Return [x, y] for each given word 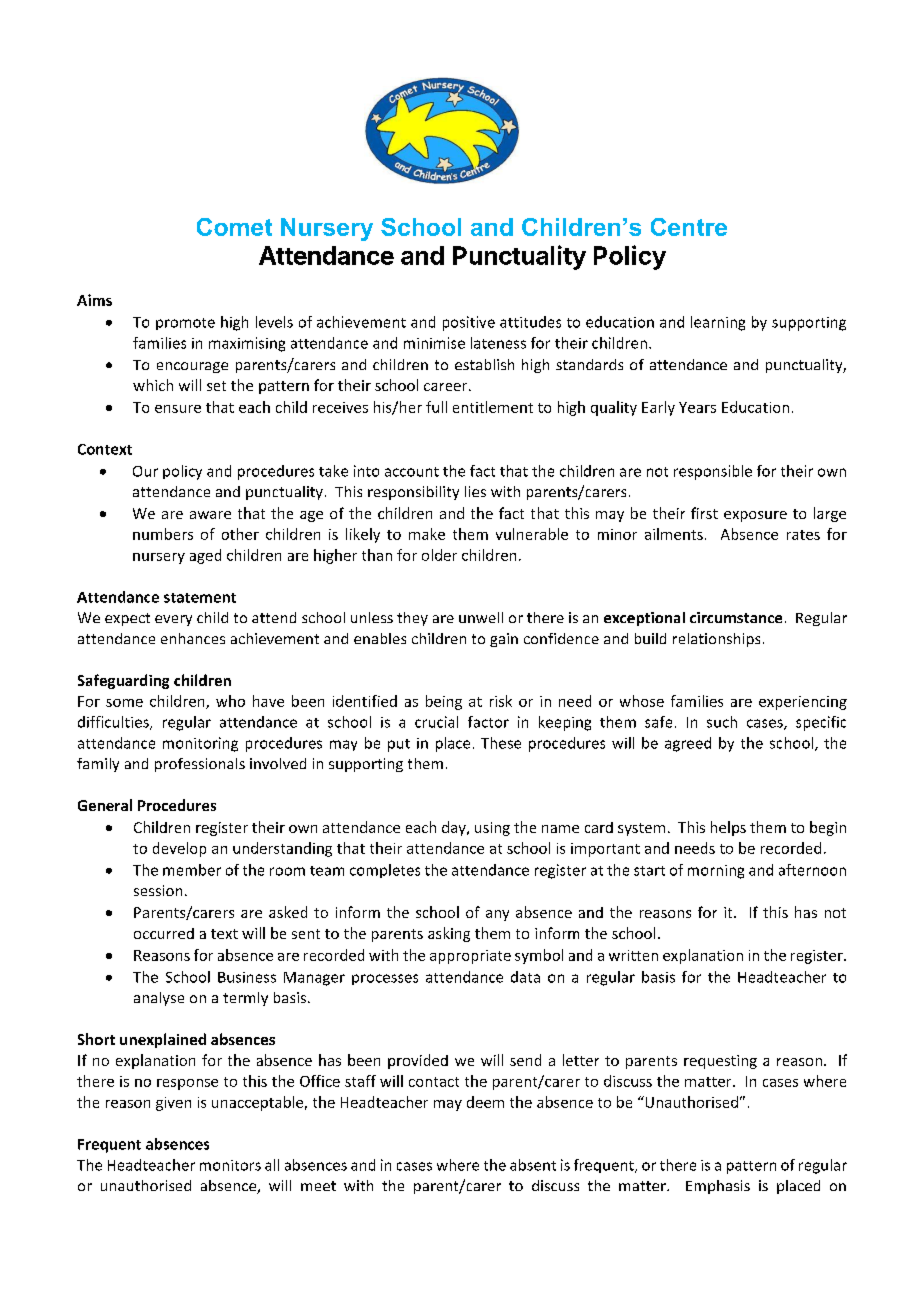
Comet [234, 227]
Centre [689, 227]
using [492, 829]
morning [716, 872]
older [439, 555]
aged [205, 556]
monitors [230, 1165]
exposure [755, 516]
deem [485, 1102]
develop [179, 849]
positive [469, 323]
